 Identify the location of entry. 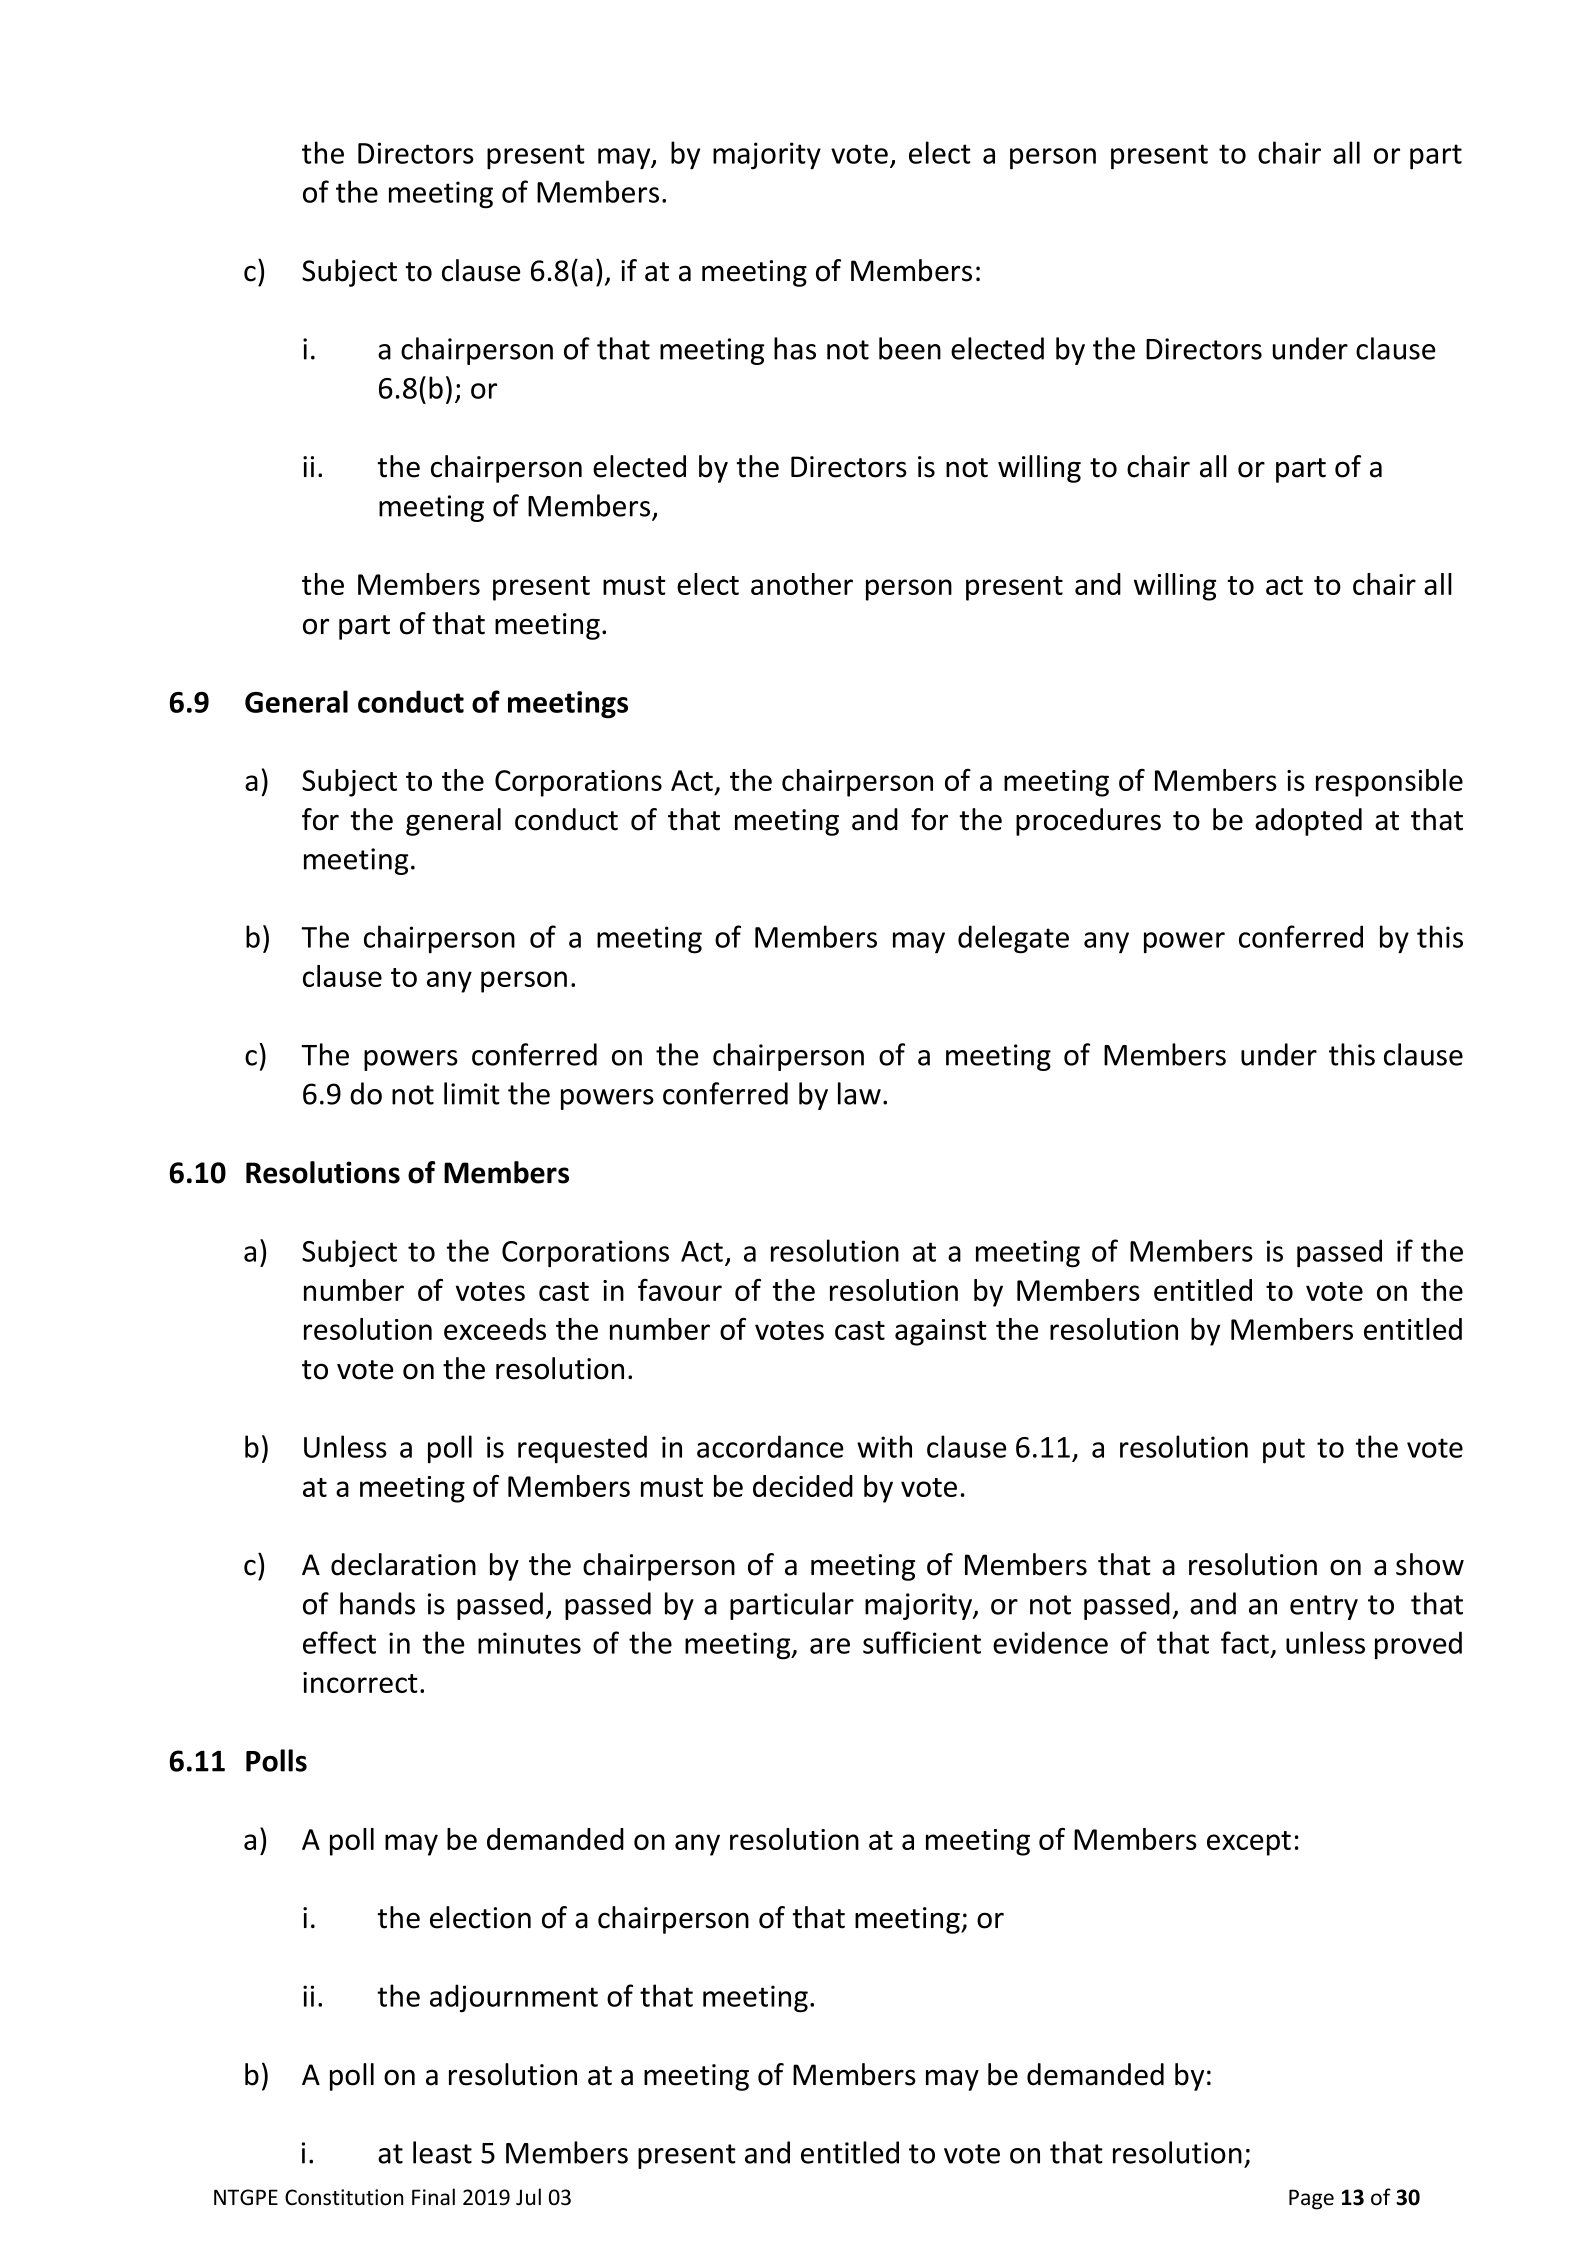
(1324, 1607).
